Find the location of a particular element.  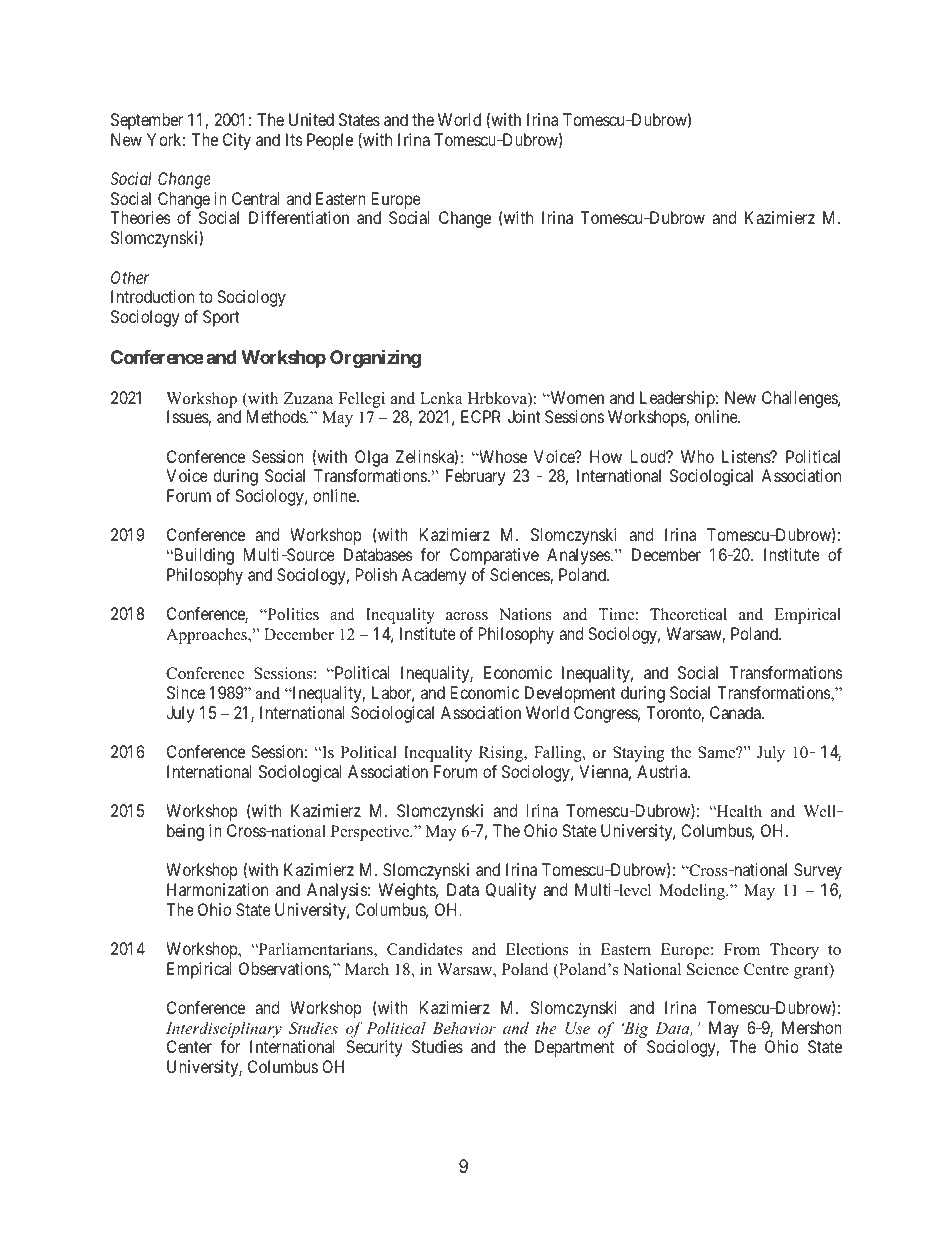

Academy is located at coordinates (434, 576).
